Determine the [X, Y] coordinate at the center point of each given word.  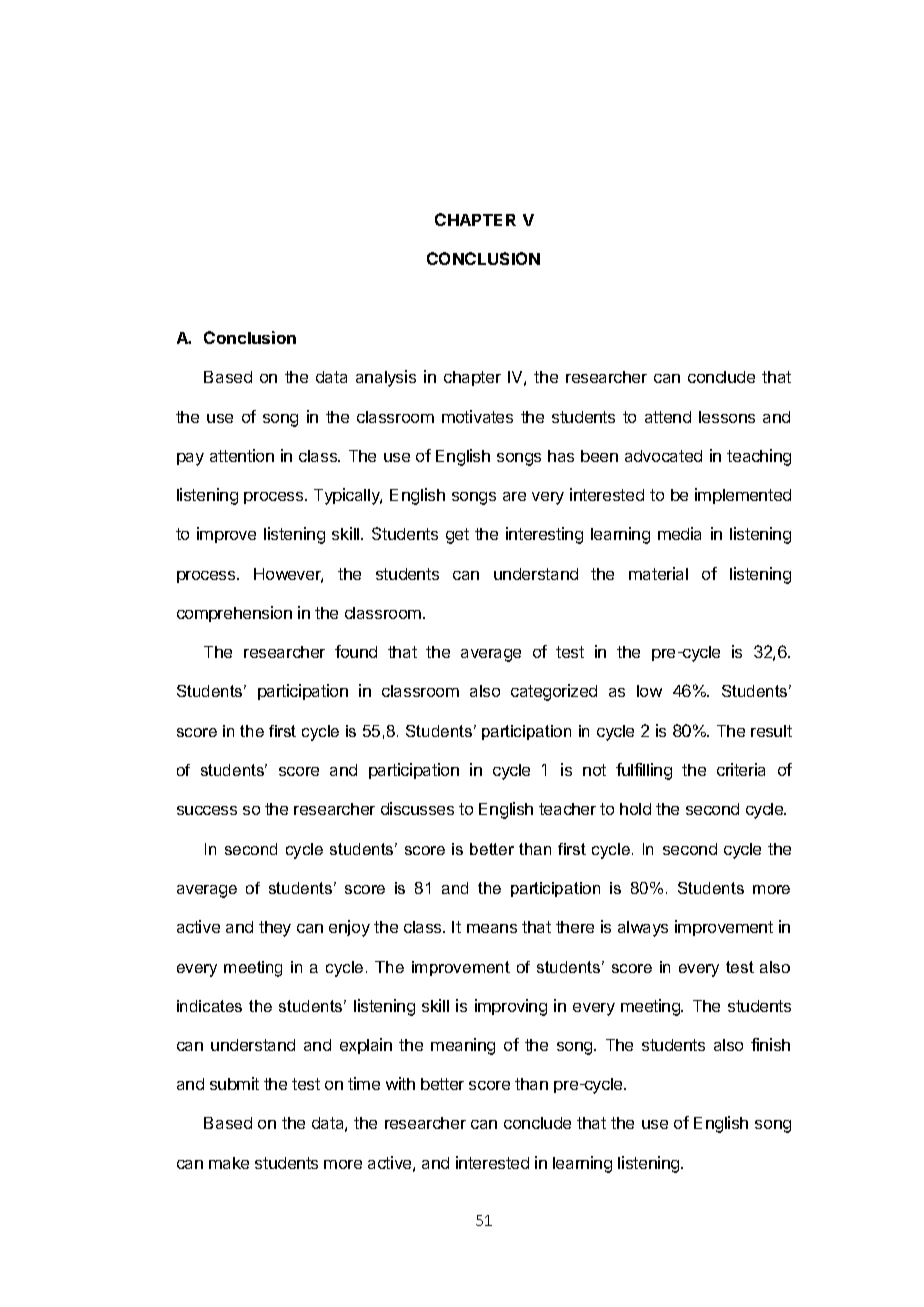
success [207, 810]
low [649, 691]
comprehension [234, 614]
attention [242, 455]
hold [635, 809]
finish [770, 1044]
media [679, 533]
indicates [209, 1006]
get [457, 536]
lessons [727, 417]
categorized [554, 692]
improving [511, 1007]
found [356, 651]
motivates [477, 416]
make [229, 1163]
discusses [417, 808]
